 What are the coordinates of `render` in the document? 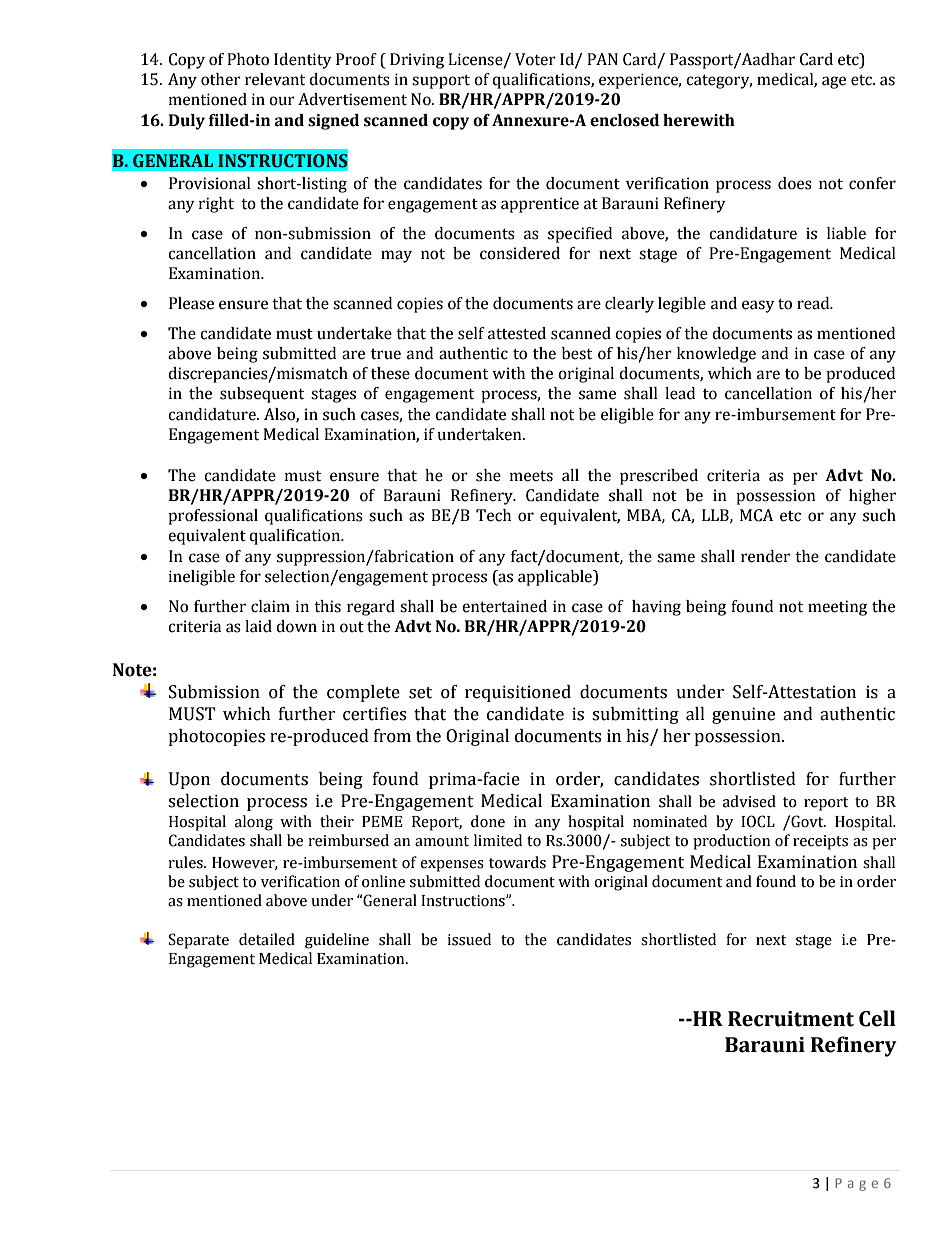 It's located at (765, 556).
